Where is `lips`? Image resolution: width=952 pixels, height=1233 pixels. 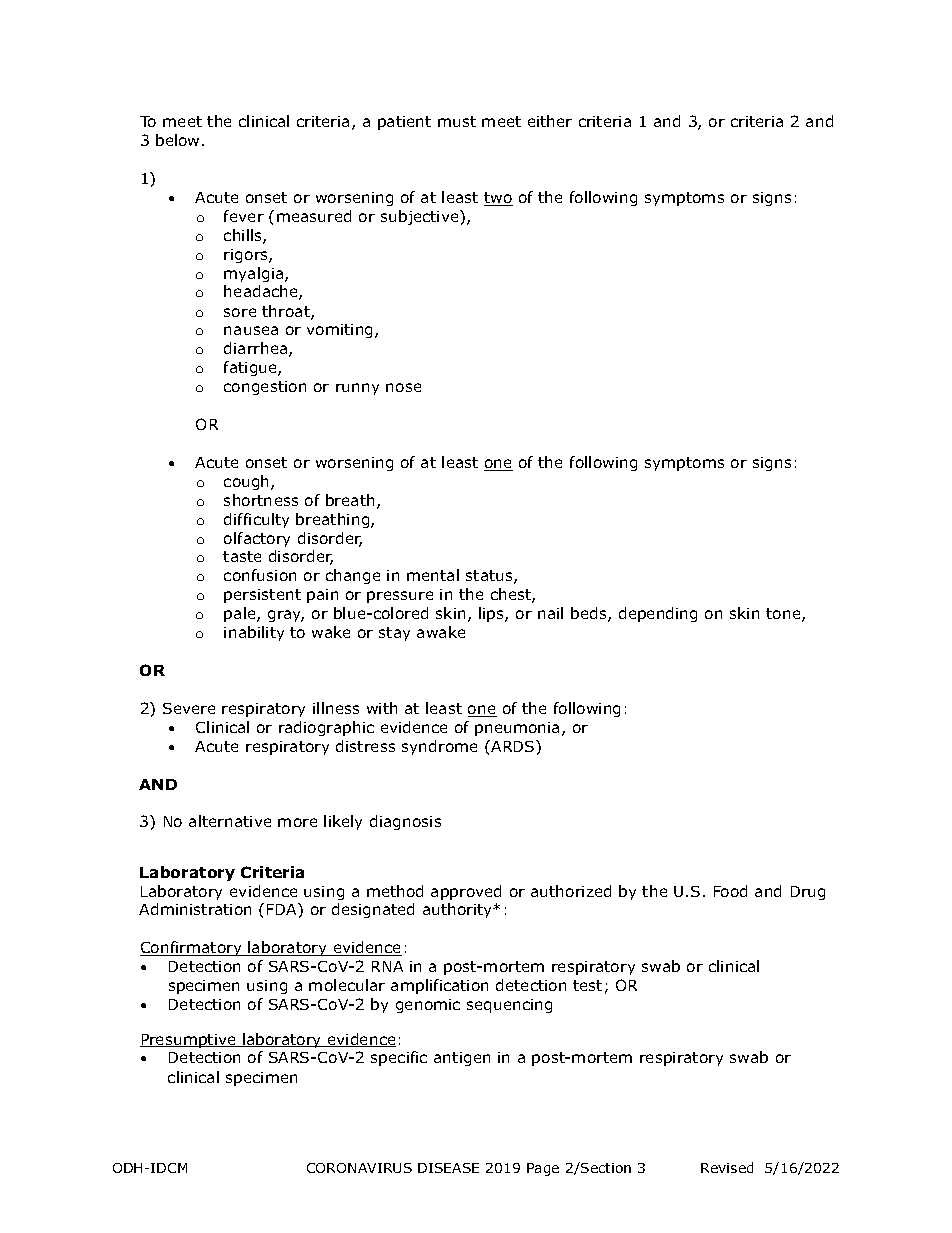 lips is located at coordinates (492, 614).
